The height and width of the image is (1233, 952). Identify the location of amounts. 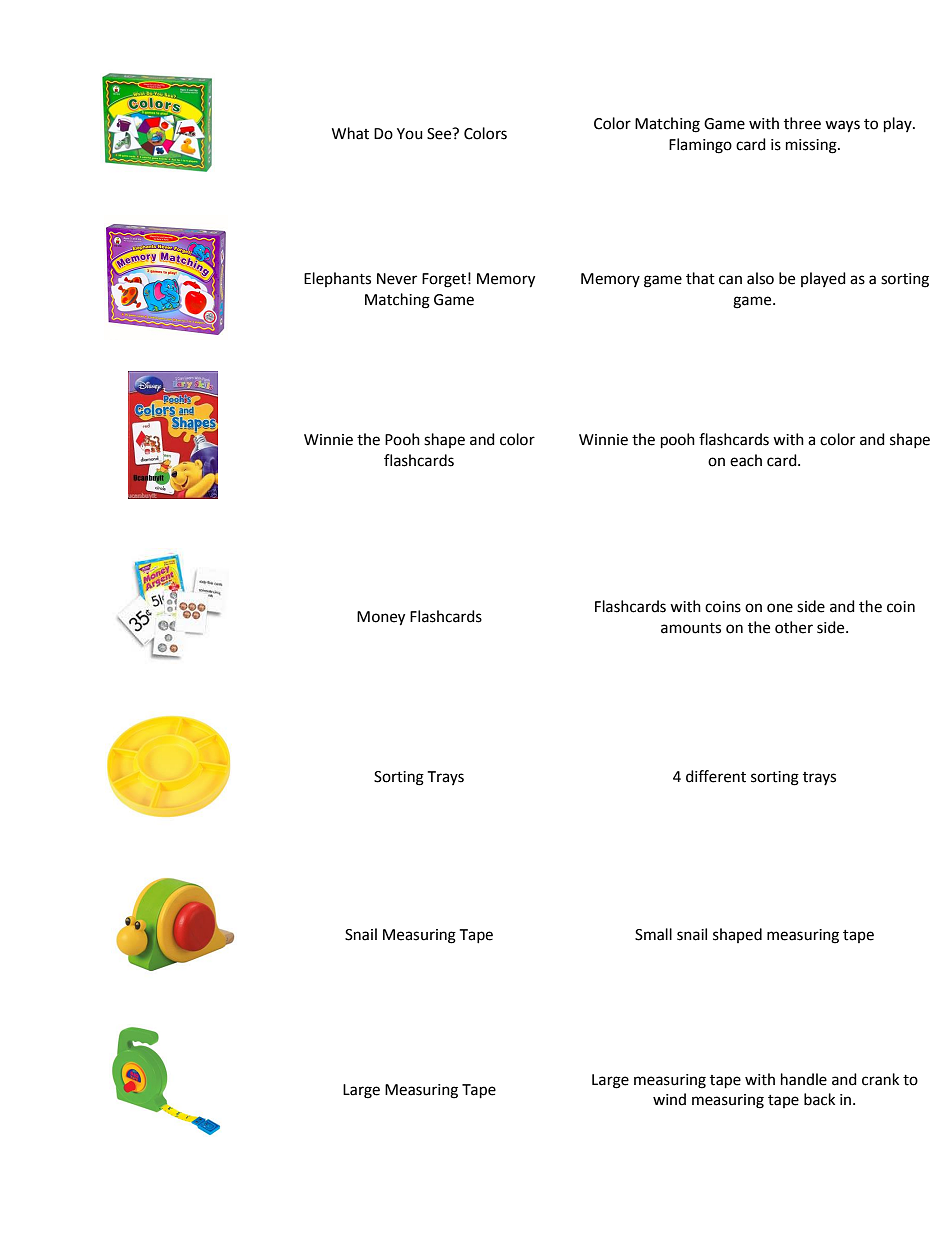
(691, 628).
